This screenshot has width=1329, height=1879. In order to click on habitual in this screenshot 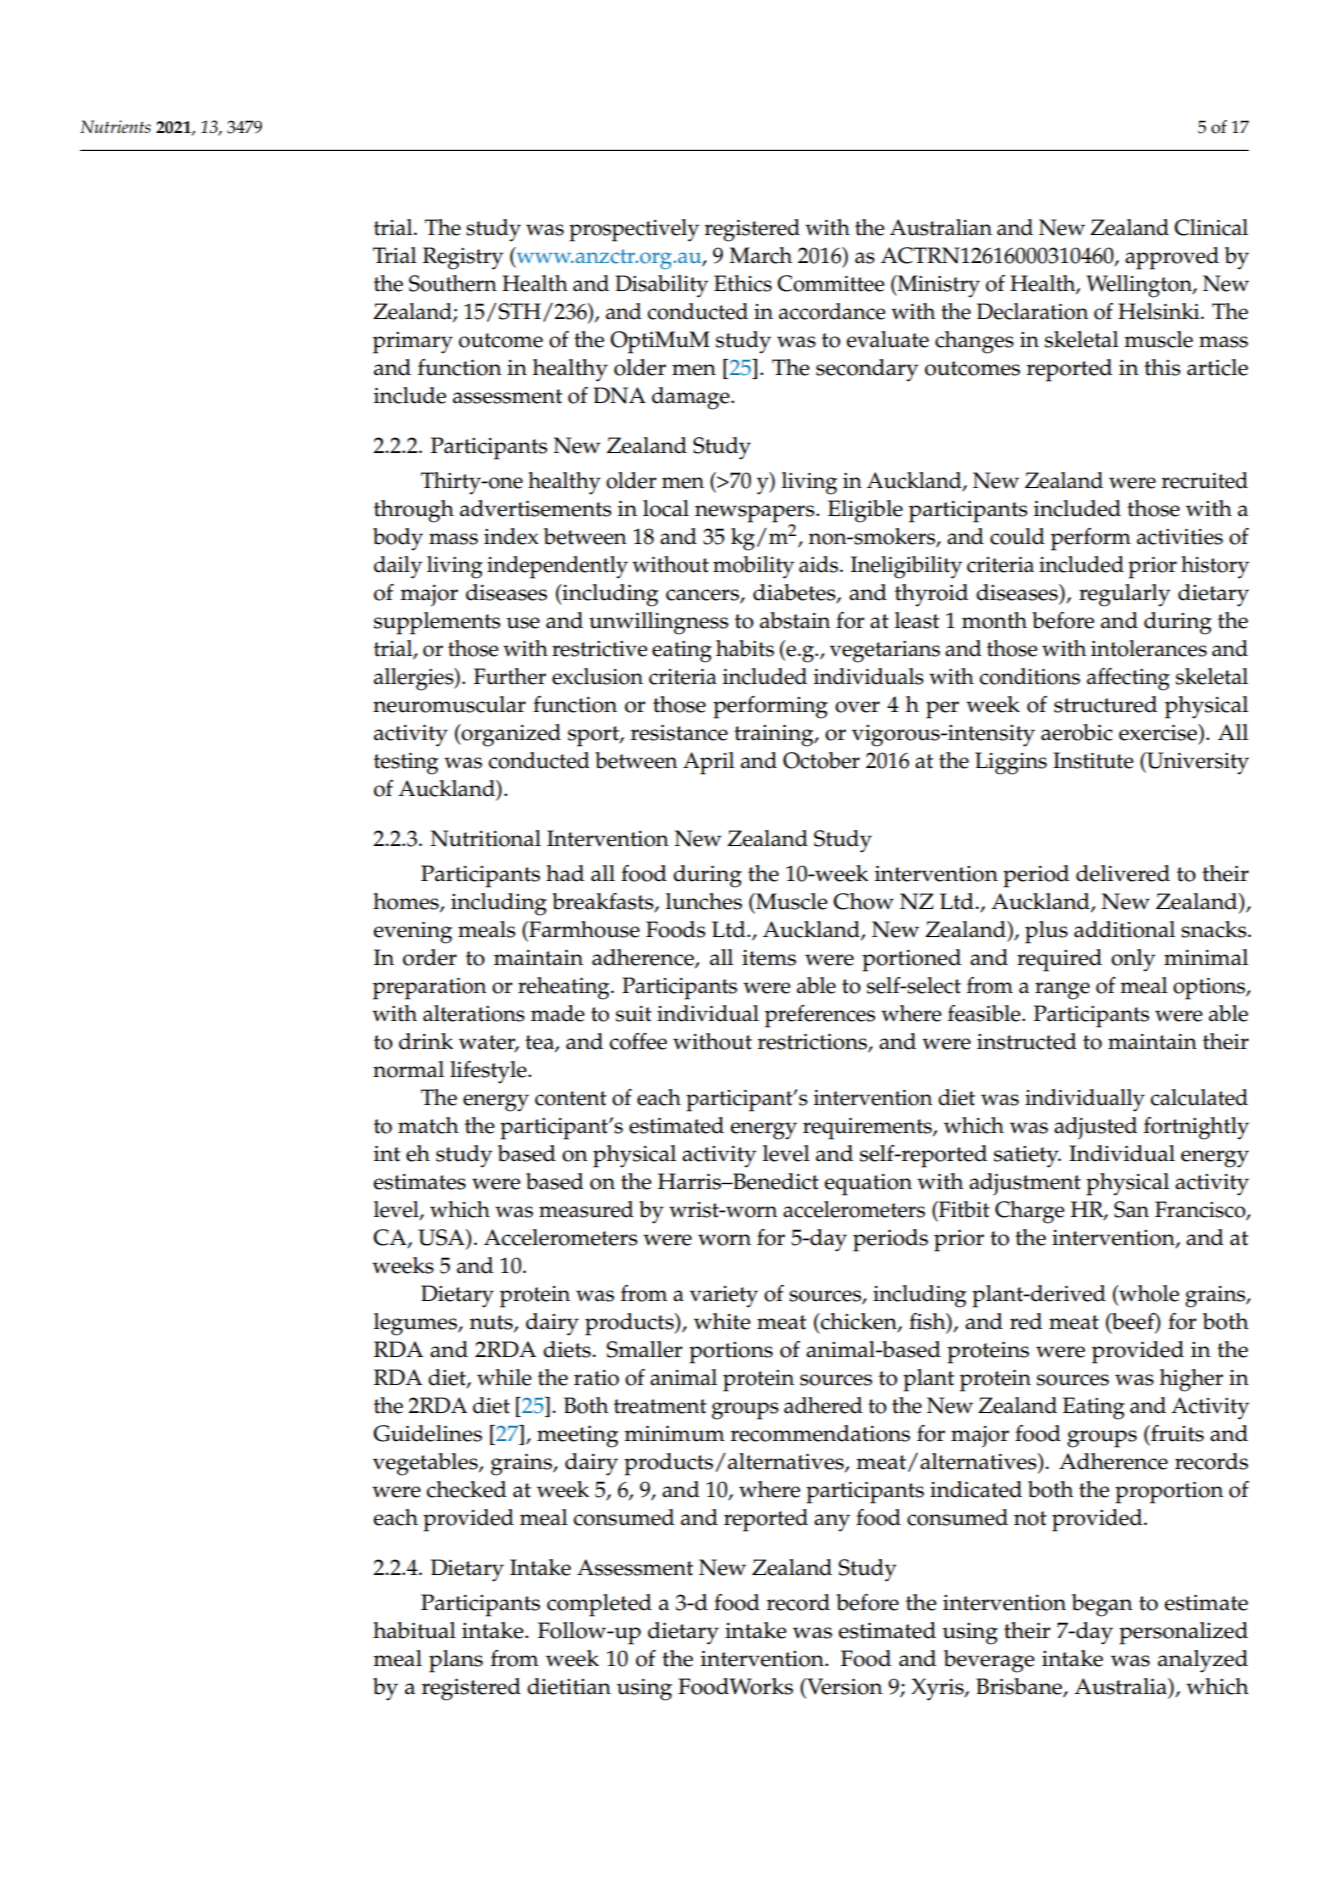, I will do `click(414, 1630)`.
